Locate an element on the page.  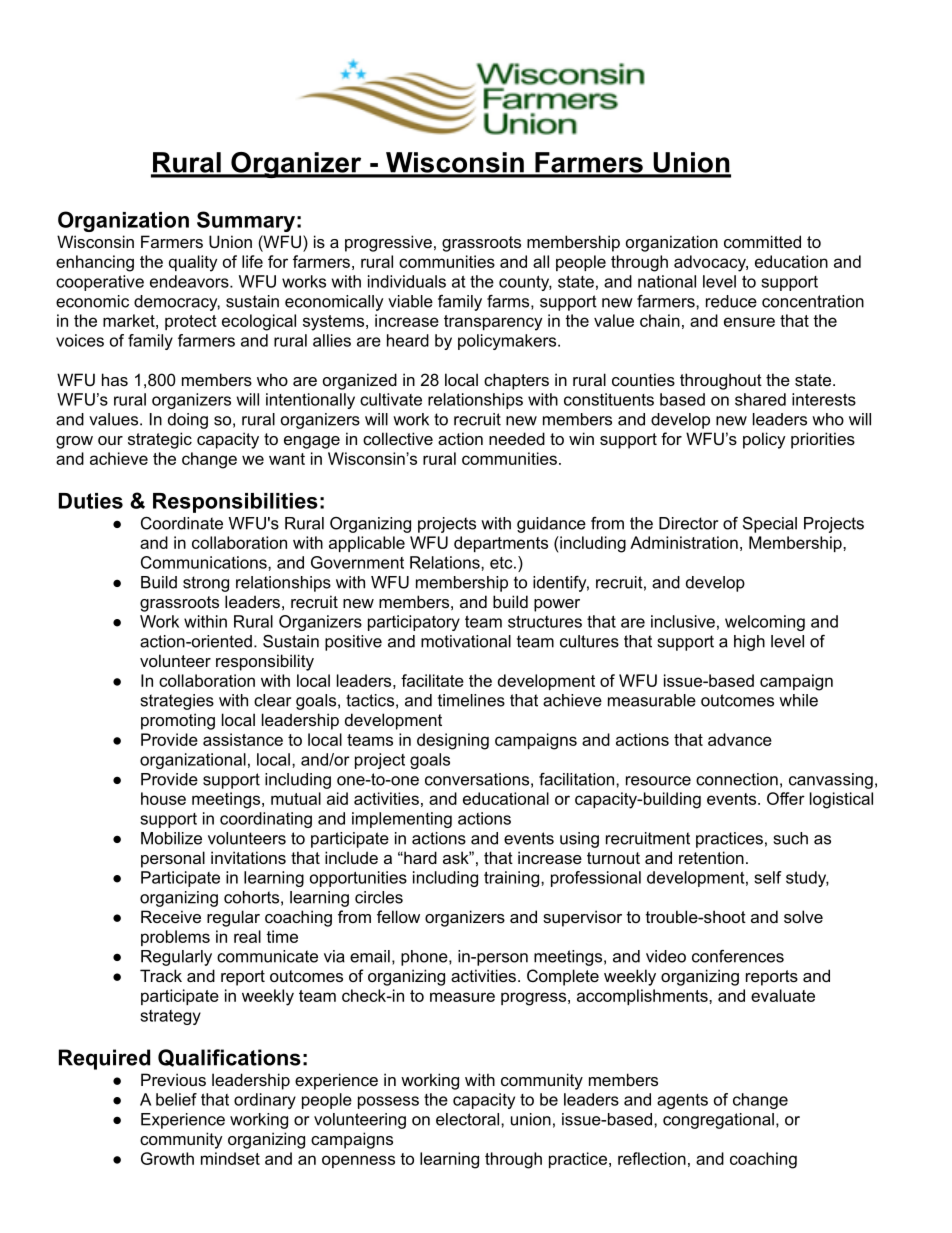
belief is located at coordinates (176, 1099).
